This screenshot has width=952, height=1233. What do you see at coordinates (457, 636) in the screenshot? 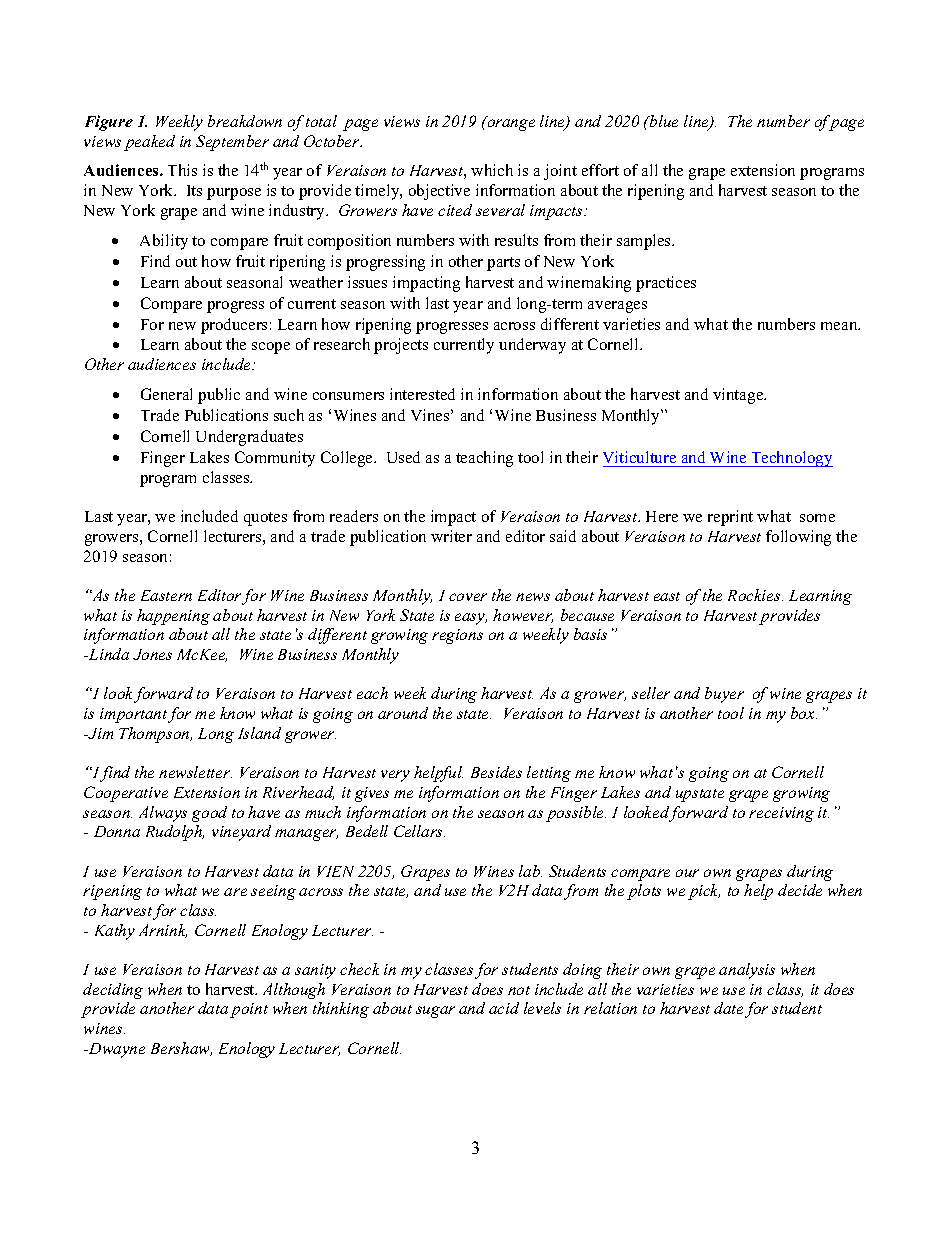
I see `regions` at bounding box center [457, 636].
